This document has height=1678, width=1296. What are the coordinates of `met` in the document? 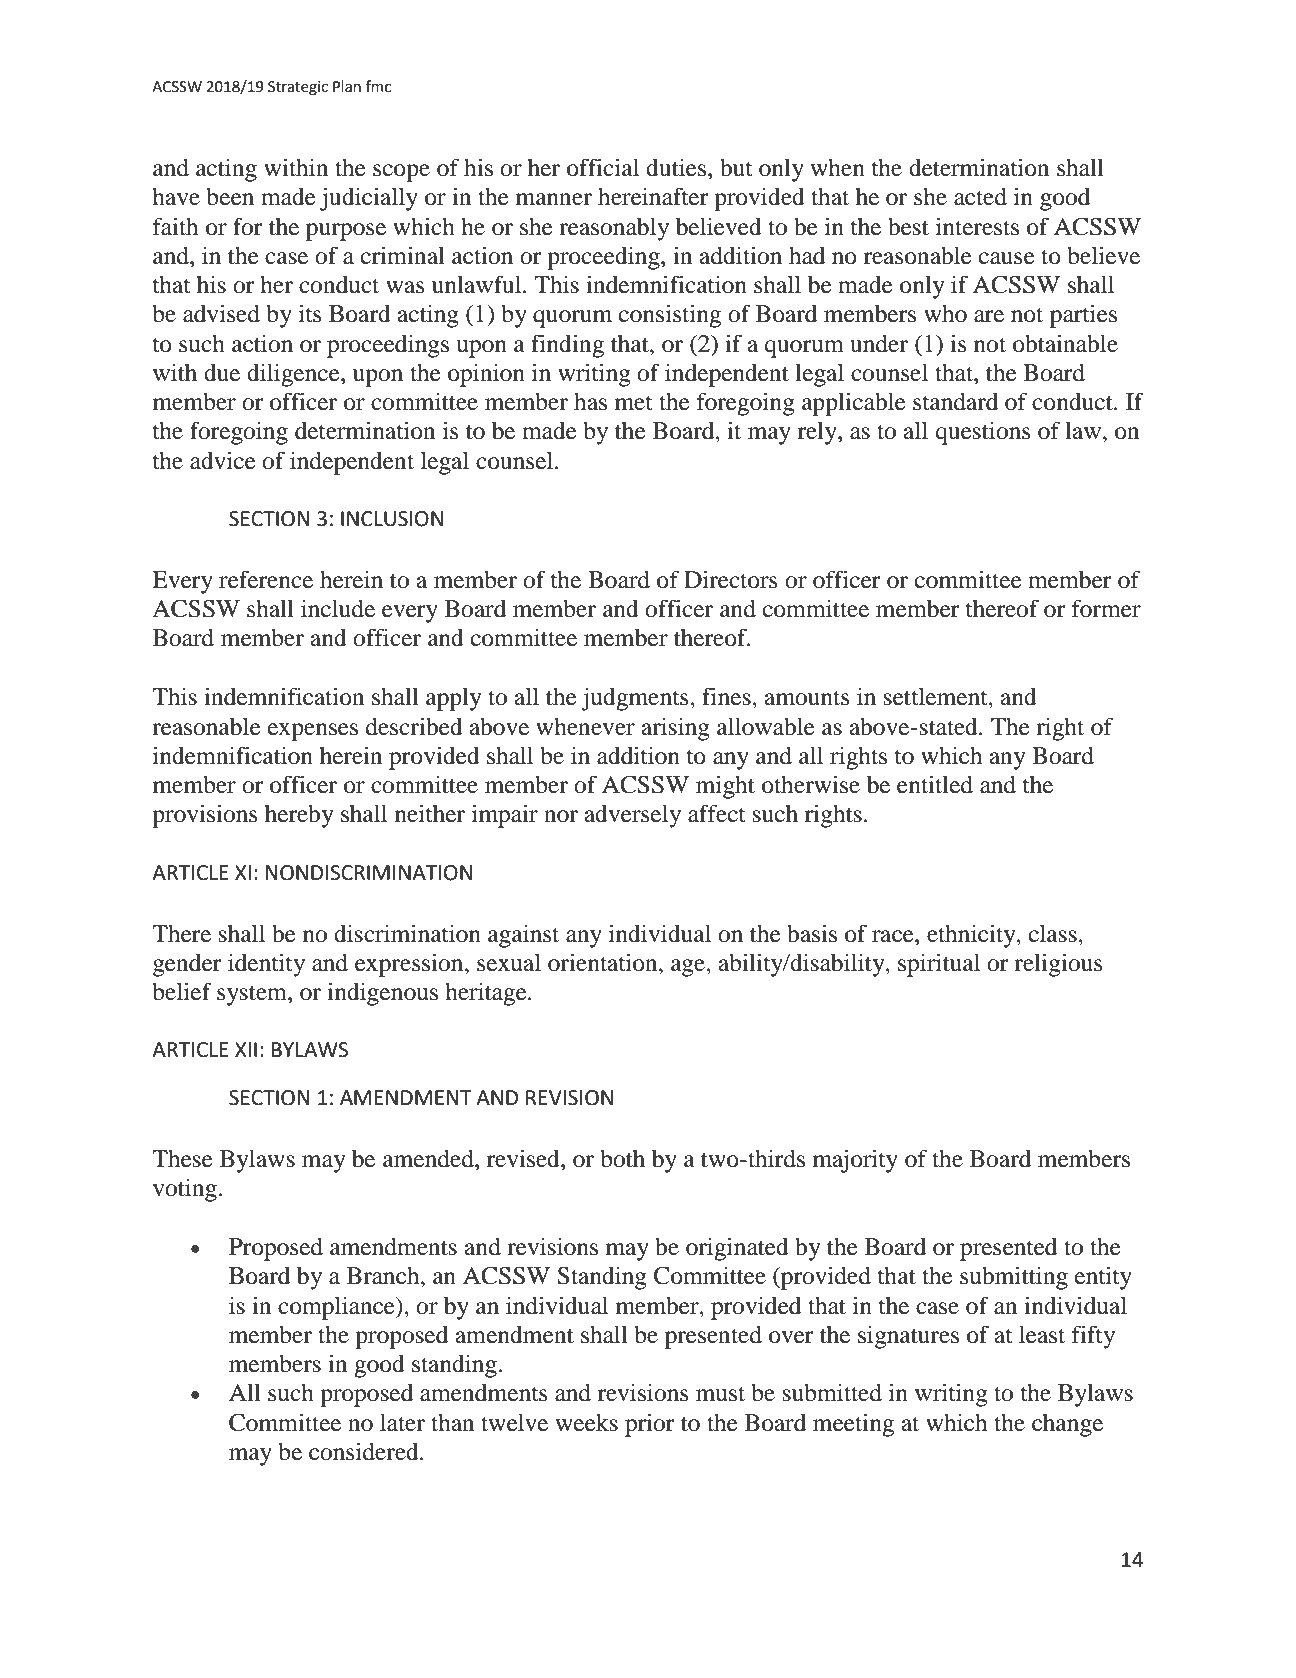 It's located at (634, 403).
